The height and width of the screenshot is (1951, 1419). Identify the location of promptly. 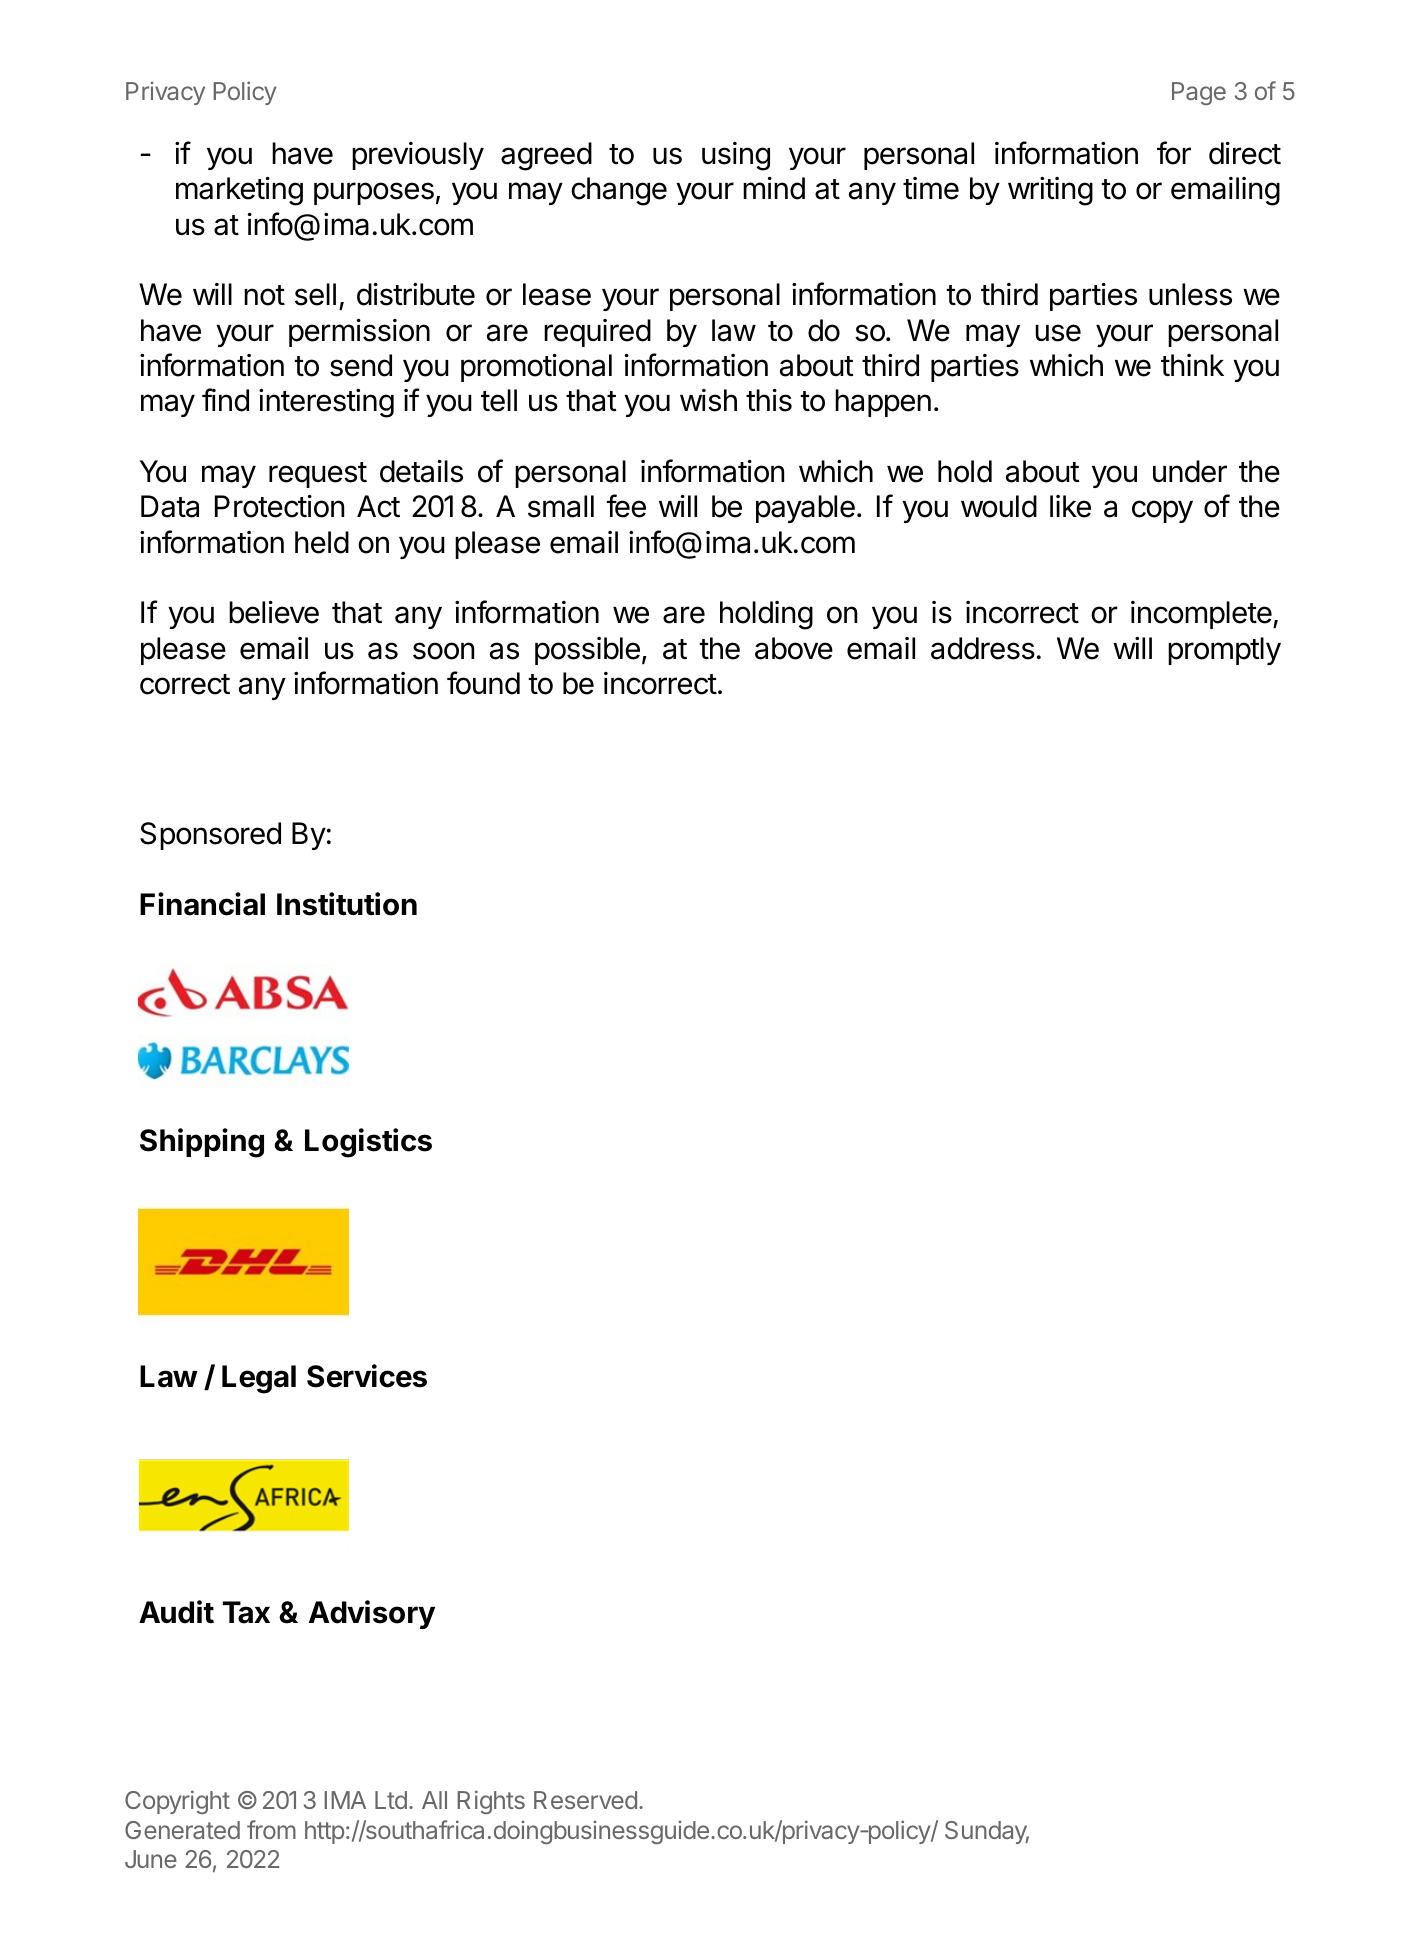
(1224, 651).
